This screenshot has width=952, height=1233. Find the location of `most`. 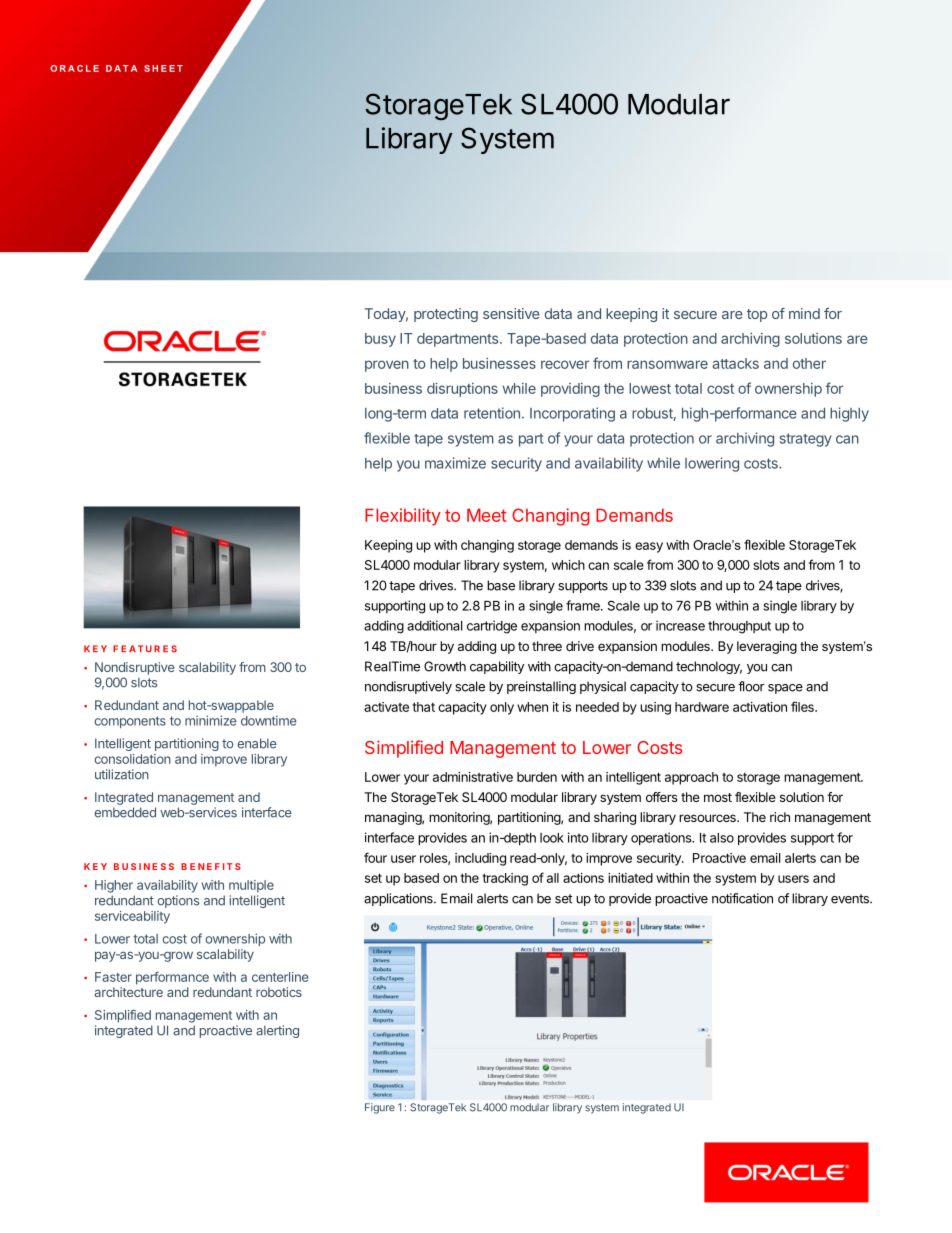

most is located at coordinates (718, 797).
